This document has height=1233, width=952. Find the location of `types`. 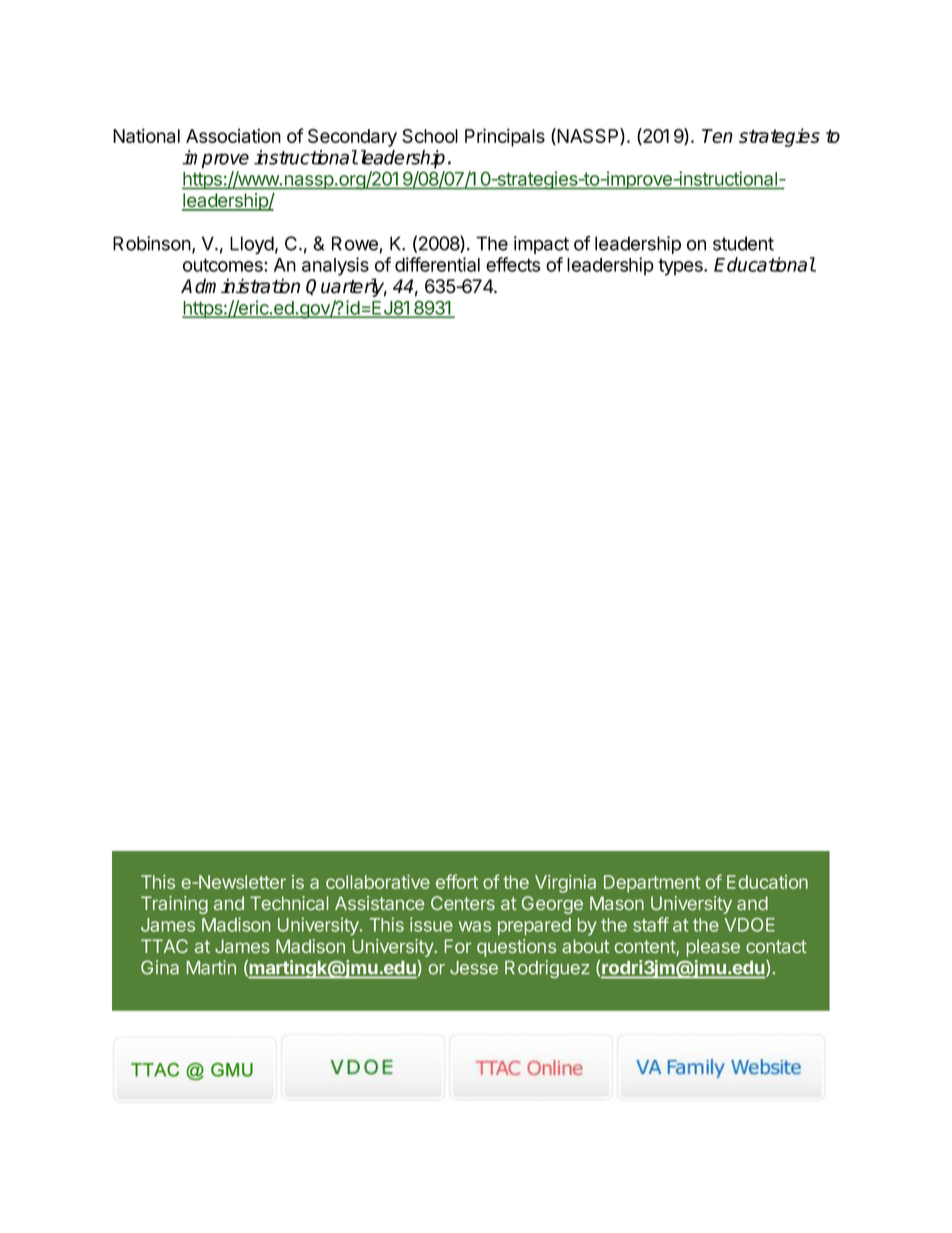

types is located at coordinates (681, 267).
